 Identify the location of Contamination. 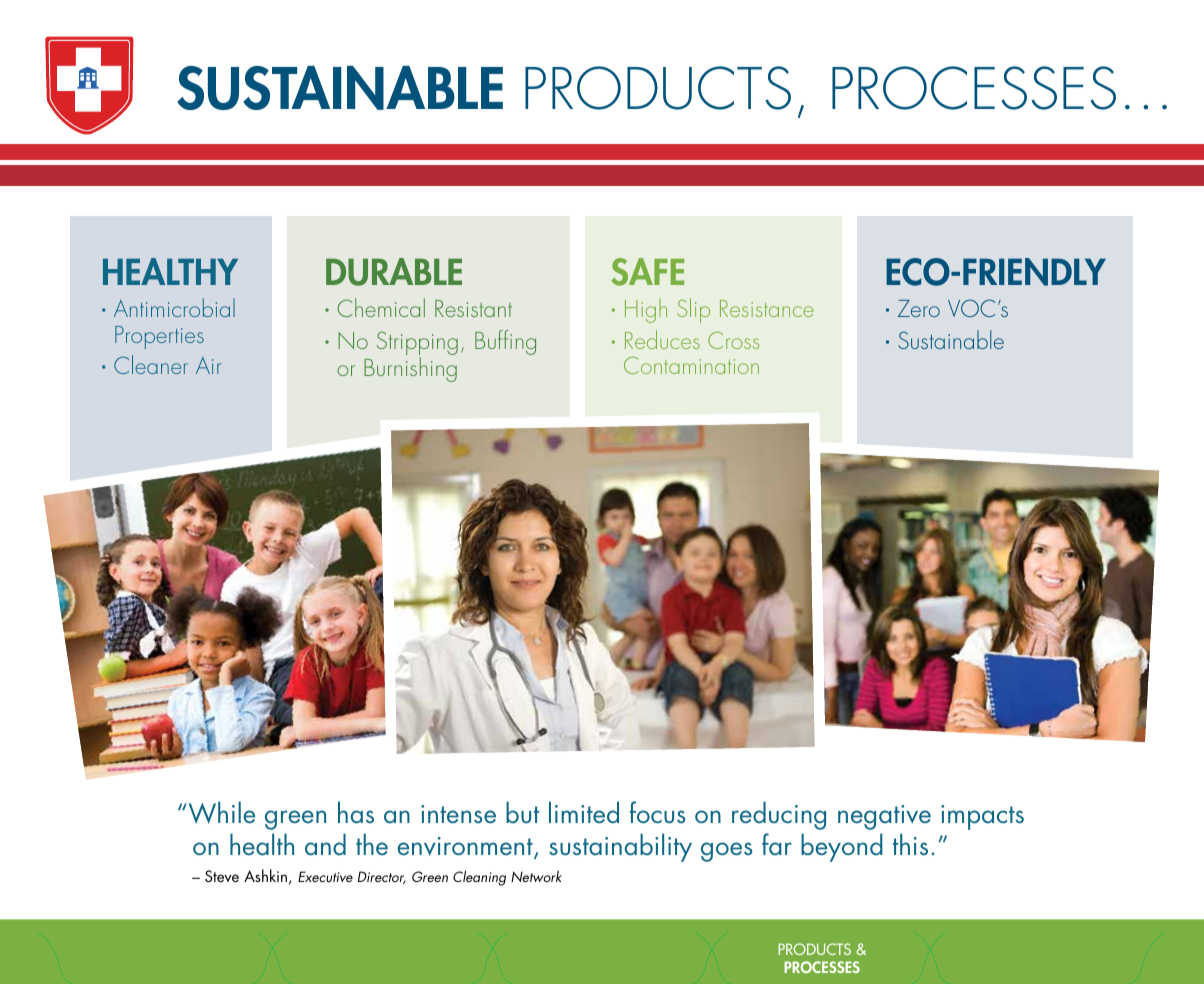
(691, 365).
